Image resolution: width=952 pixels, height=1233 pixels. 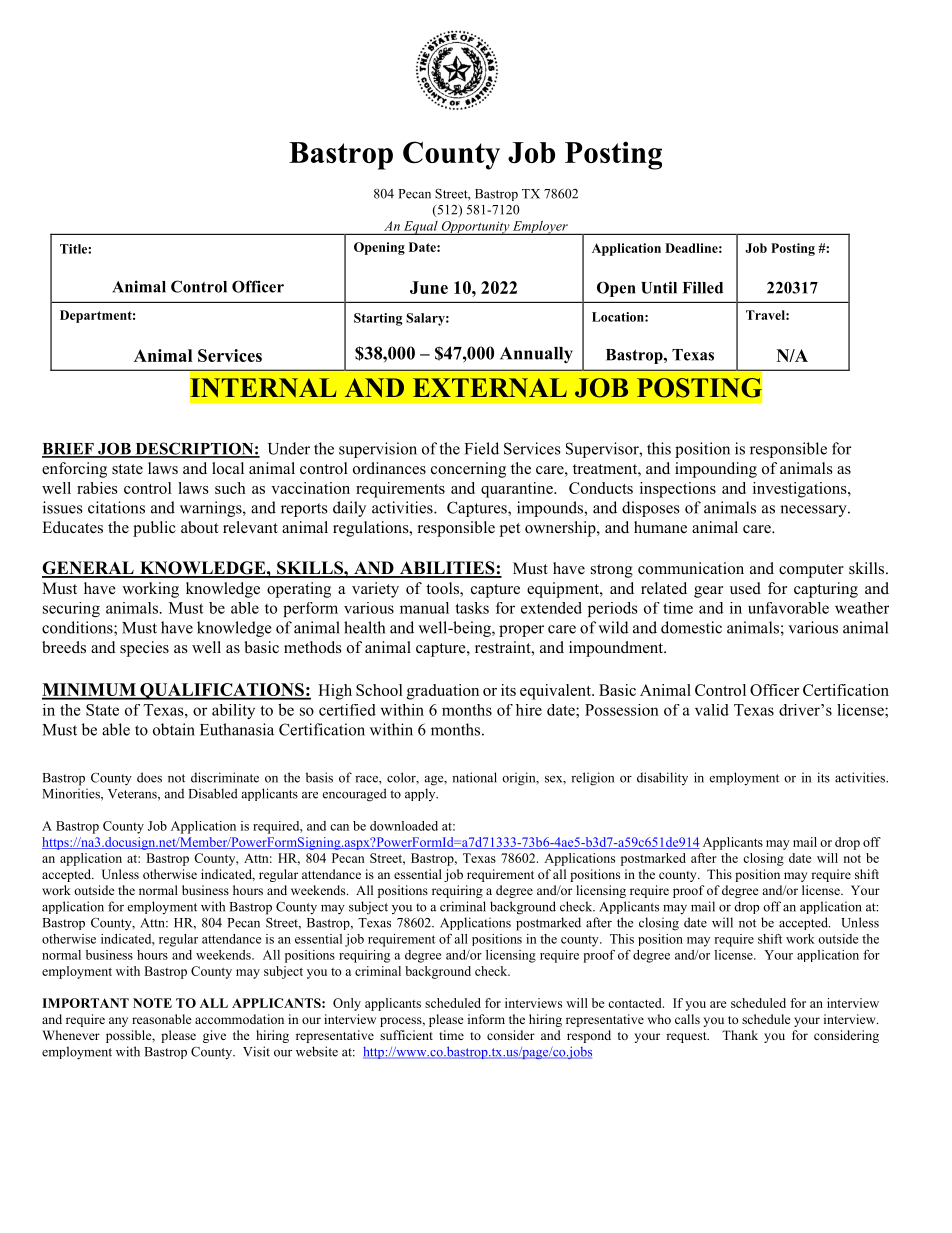 What do you see at coordinates (149, 777) in the image?
I see `does` at bounding box center [149, 777].
